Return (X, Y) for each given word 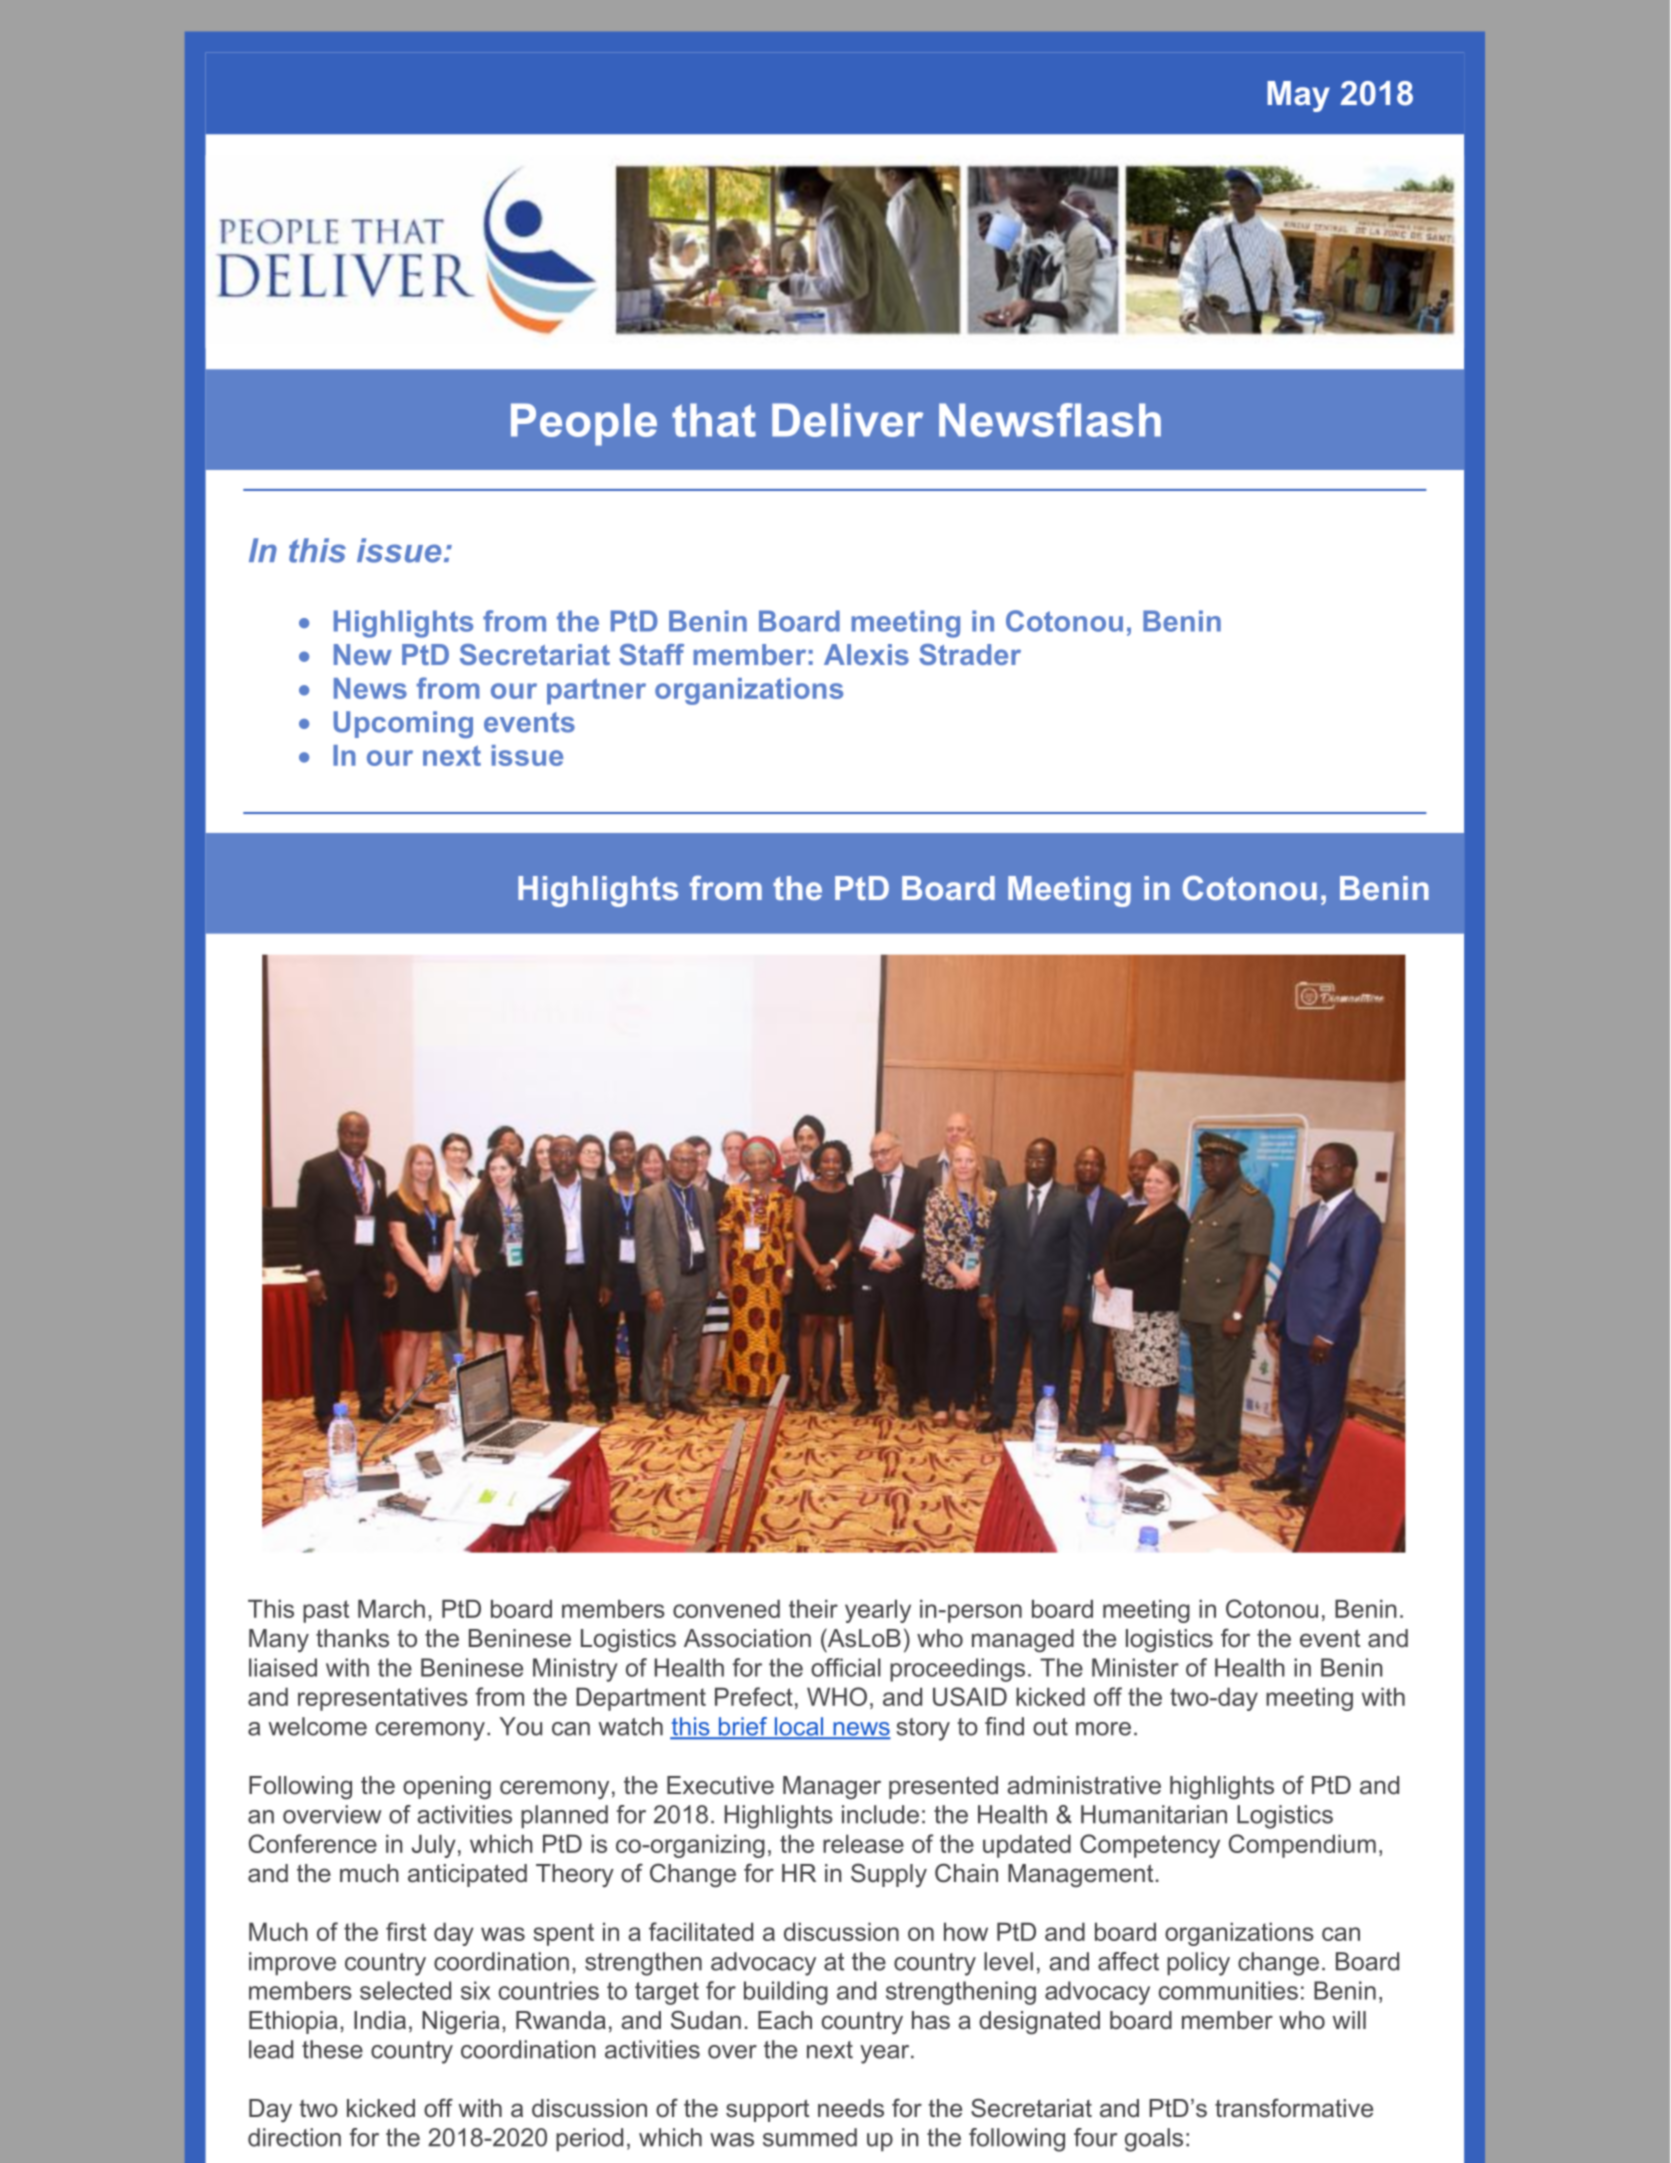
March (391, 1608)
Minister (1135, 1667)
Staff (651, 654)
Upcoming (403, 724)
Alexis (866, 654)
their (813, 1608)
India (380, 2020)
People (584, 424)
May (1298, 96)
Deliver (847, 420)
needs (851, 2108)
